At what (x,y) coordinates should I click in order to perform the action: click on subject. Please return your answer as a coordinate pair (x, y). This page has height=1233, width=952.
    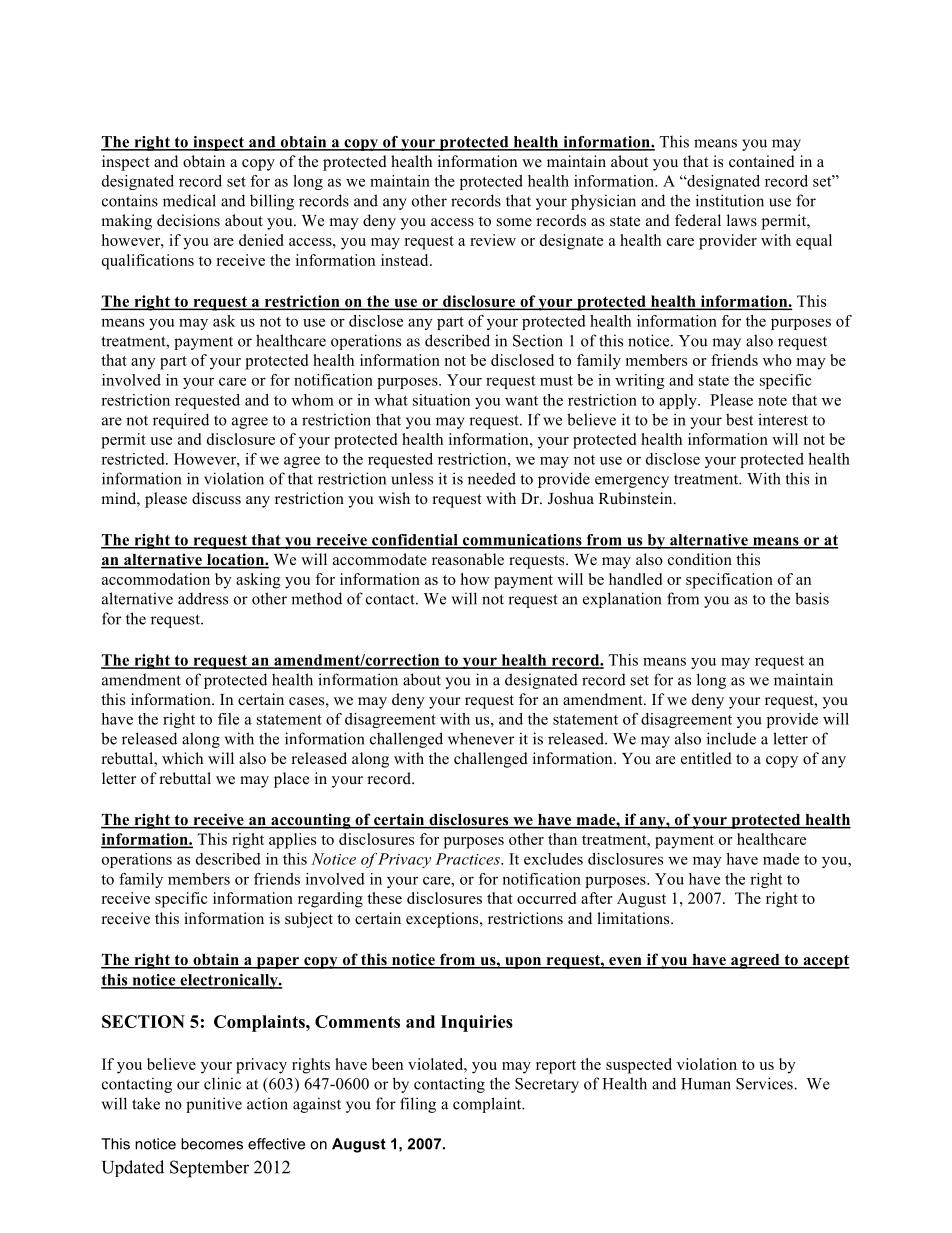
    Looking at the image, I should click on (309, 920).
